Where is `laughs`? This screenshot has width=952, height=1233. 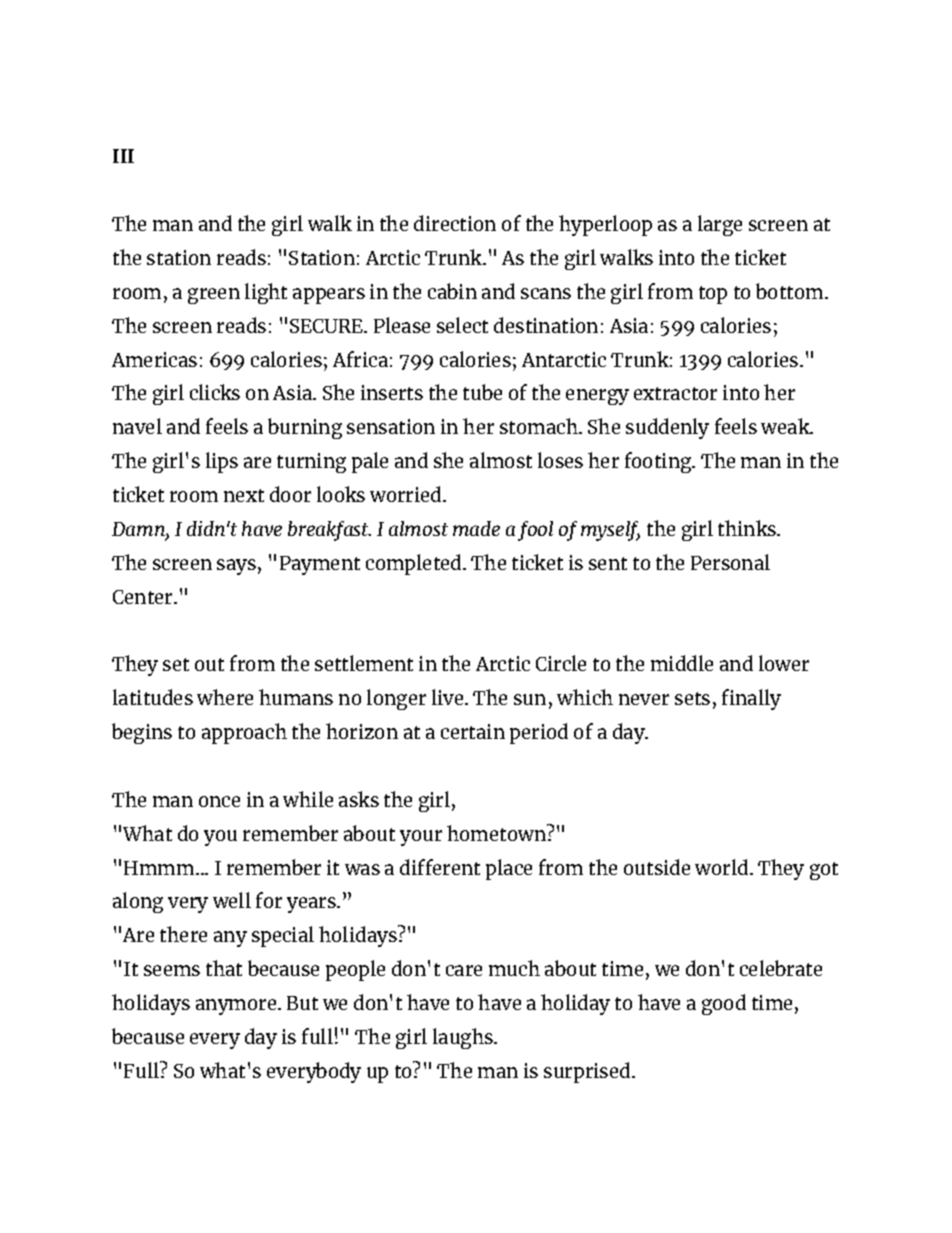
laughs is located at coordinates (464, 1038).
